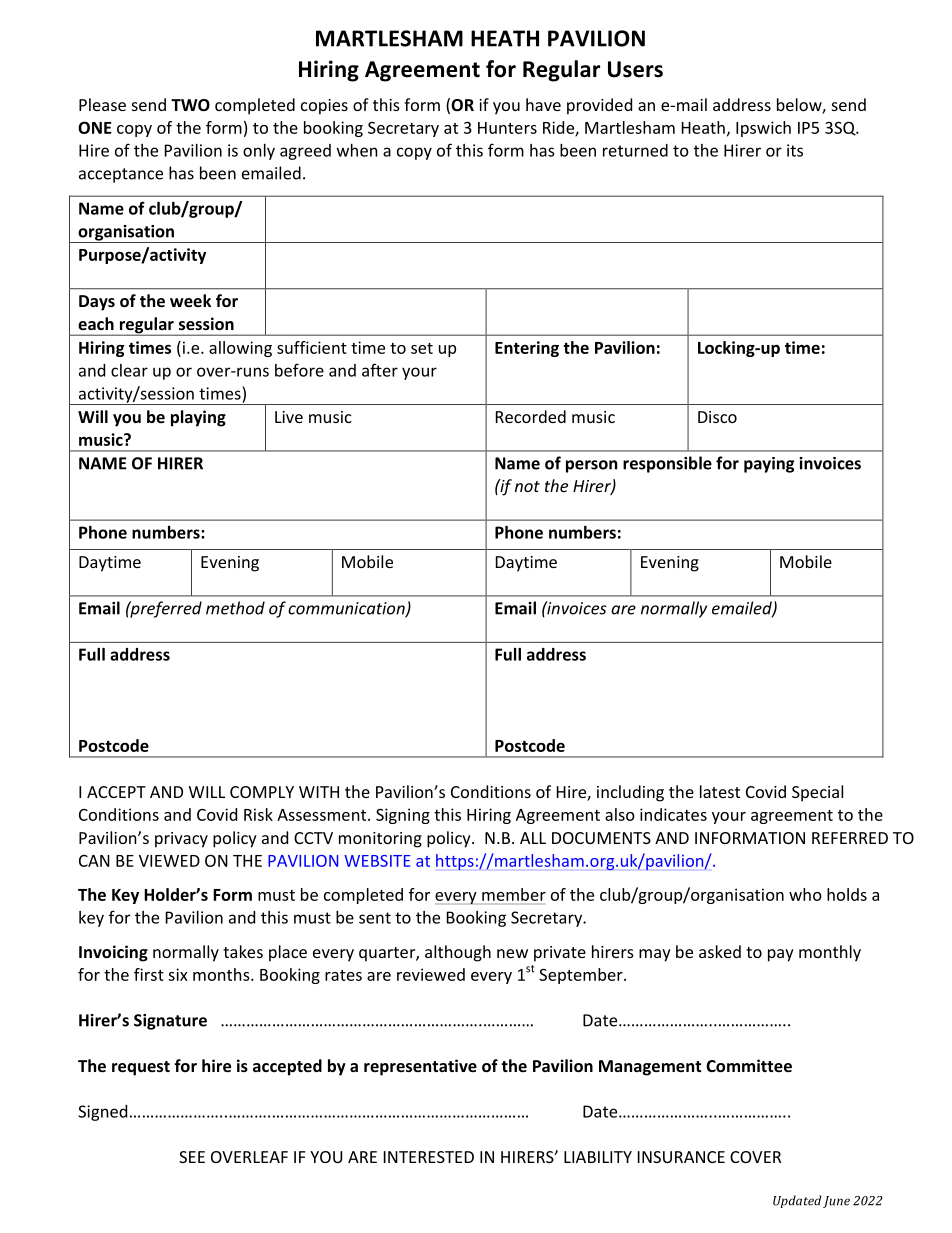 This screenshot has height=1233, width=952. I want to click on SEE, so click(192, 1157).
